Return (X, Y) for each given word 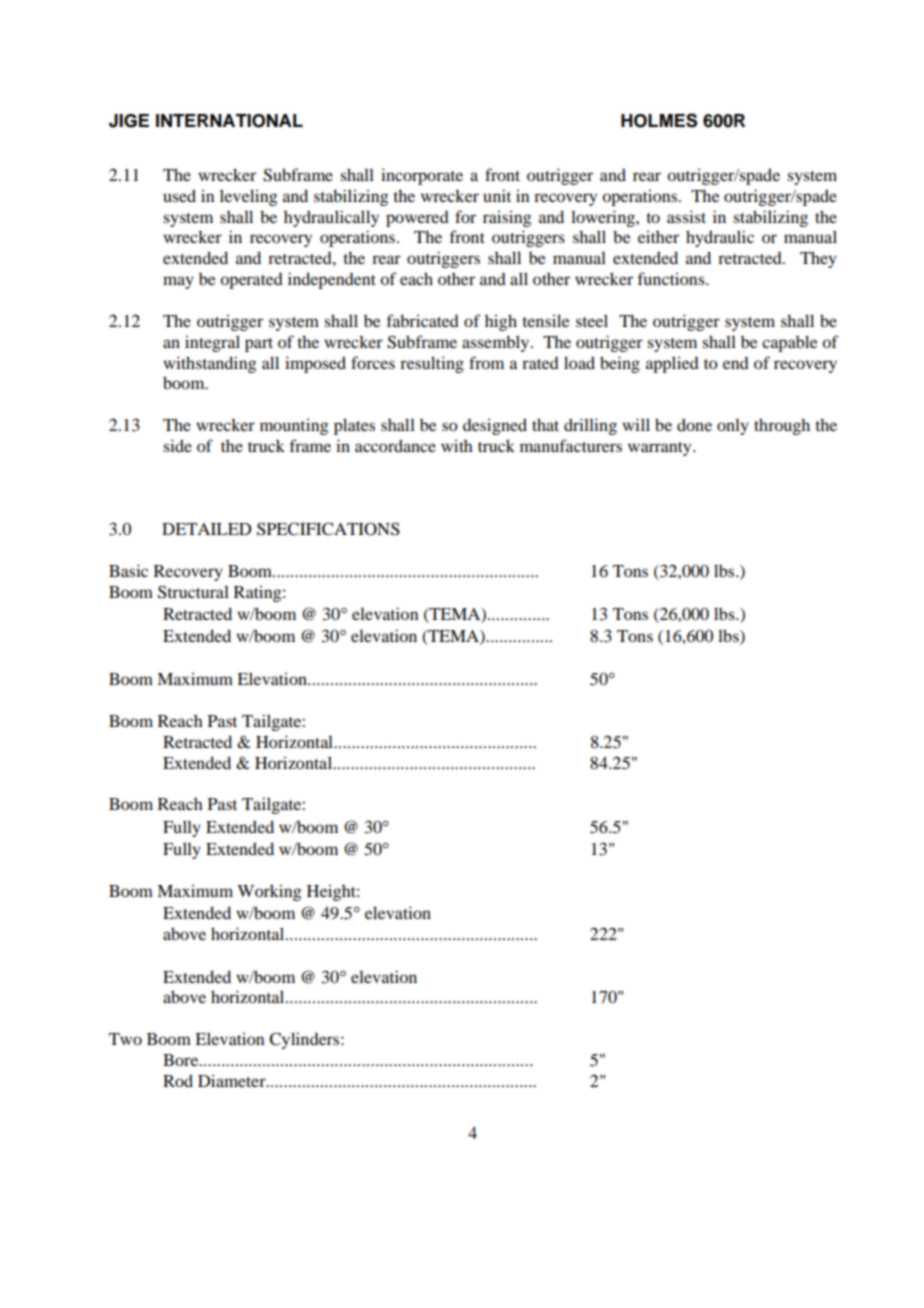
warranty (661, 449)
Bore (182, 1060)
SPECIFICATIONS (328, 529)
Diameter (233, 1080)
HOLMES (659, 120)
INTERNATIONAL (229, 121)
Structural (193, 592)
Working (269, 892)
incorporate (422, 176)
